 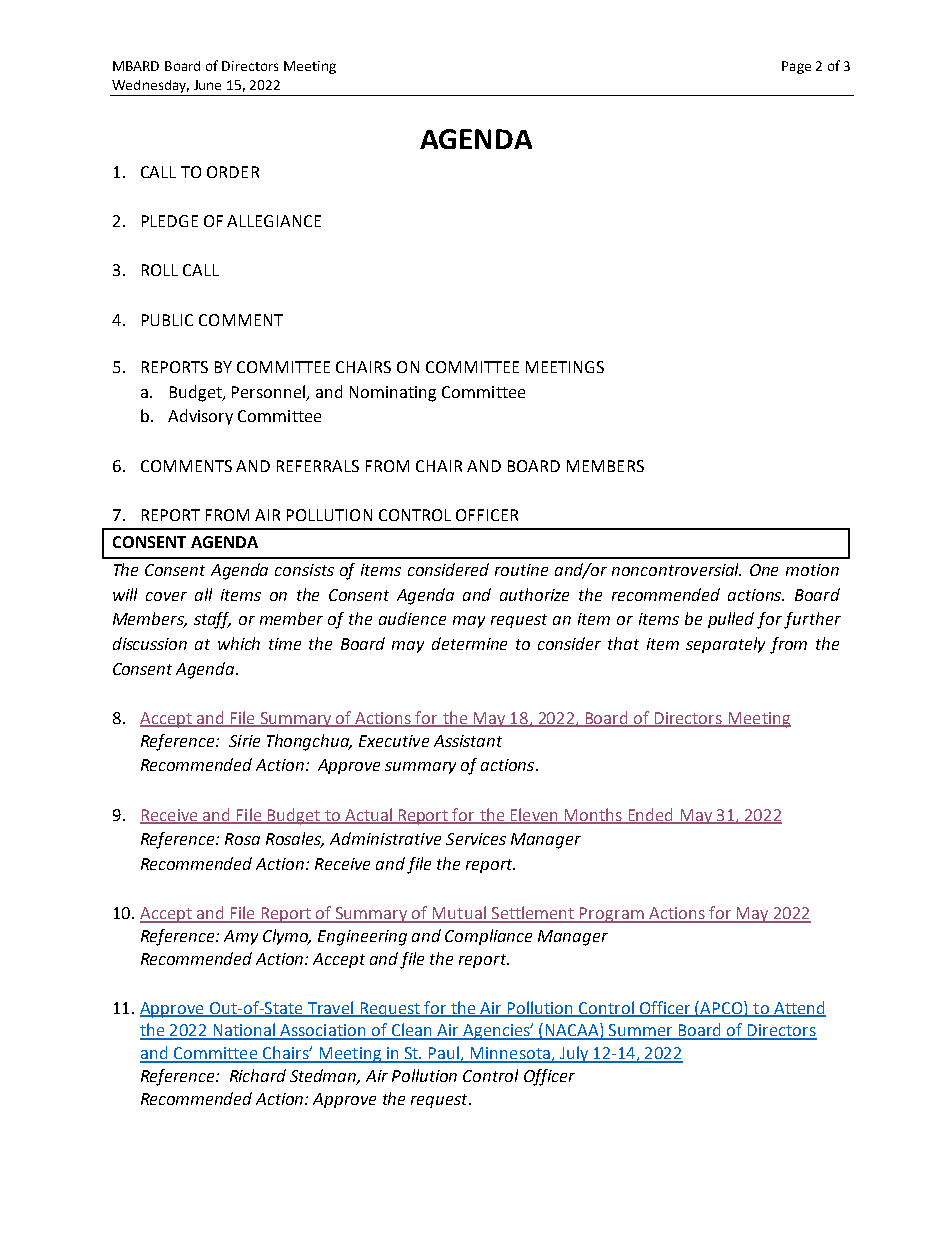 I want to click on Advisory, so click(x=200, y=417).
